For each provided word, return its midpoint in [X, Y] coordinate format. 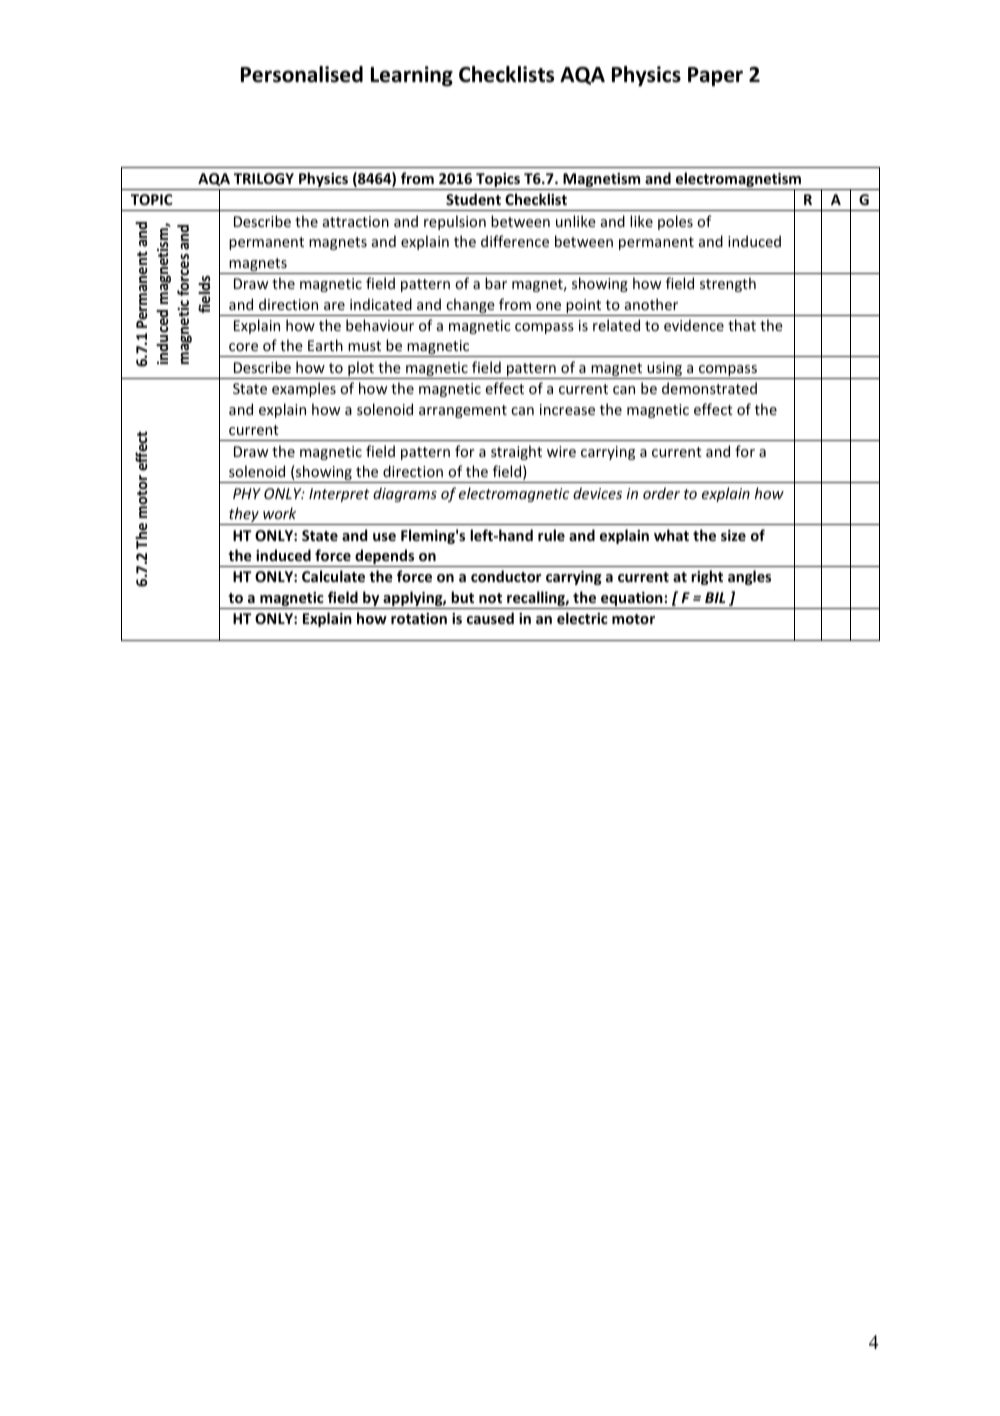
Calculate [333, 576]
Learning [412, 76]
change [470, 307]
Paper [715, 76]
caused [490, 618]
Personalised [302, 74]
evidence [694, 325]
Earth [325, 345]
